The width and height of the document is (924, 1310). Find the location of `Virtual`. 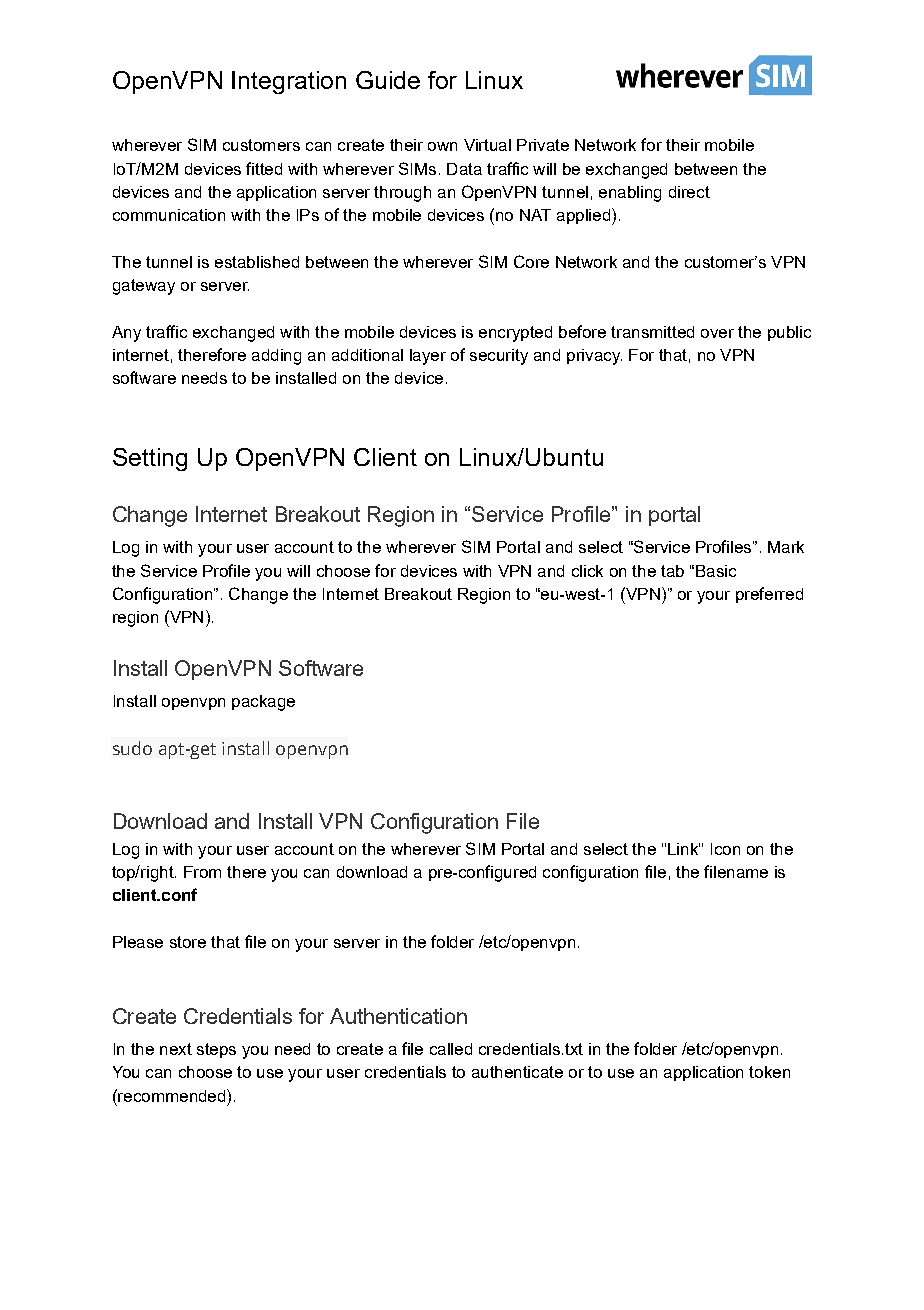

Virtual is located at coordinates (487, 145).
